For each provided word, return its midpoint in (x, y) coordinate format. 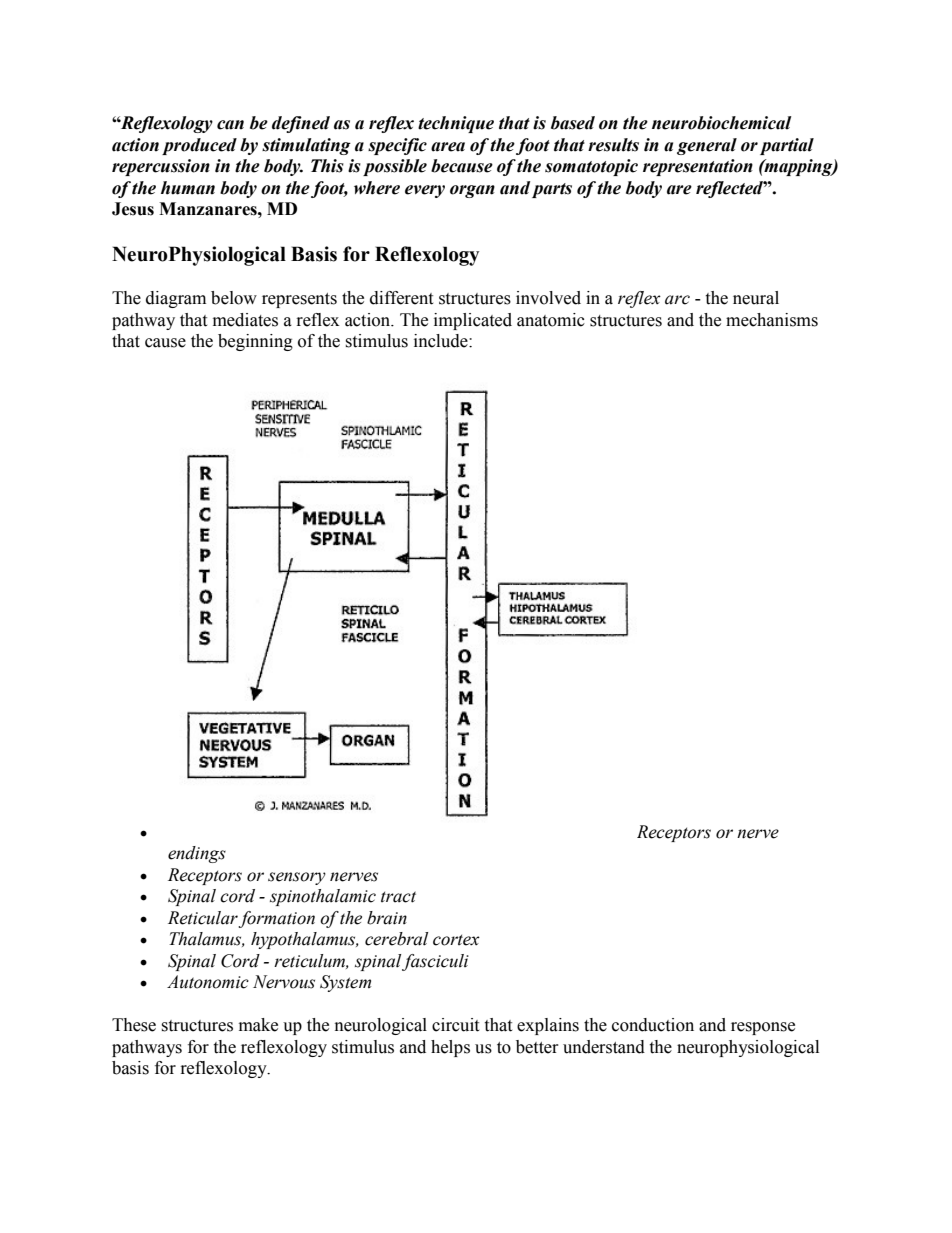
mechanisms (772, 320)
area (448, 147)
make (258, 1025)
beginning (255, 342)
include (442, 341)
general (707, 146)
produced (199, 146)
